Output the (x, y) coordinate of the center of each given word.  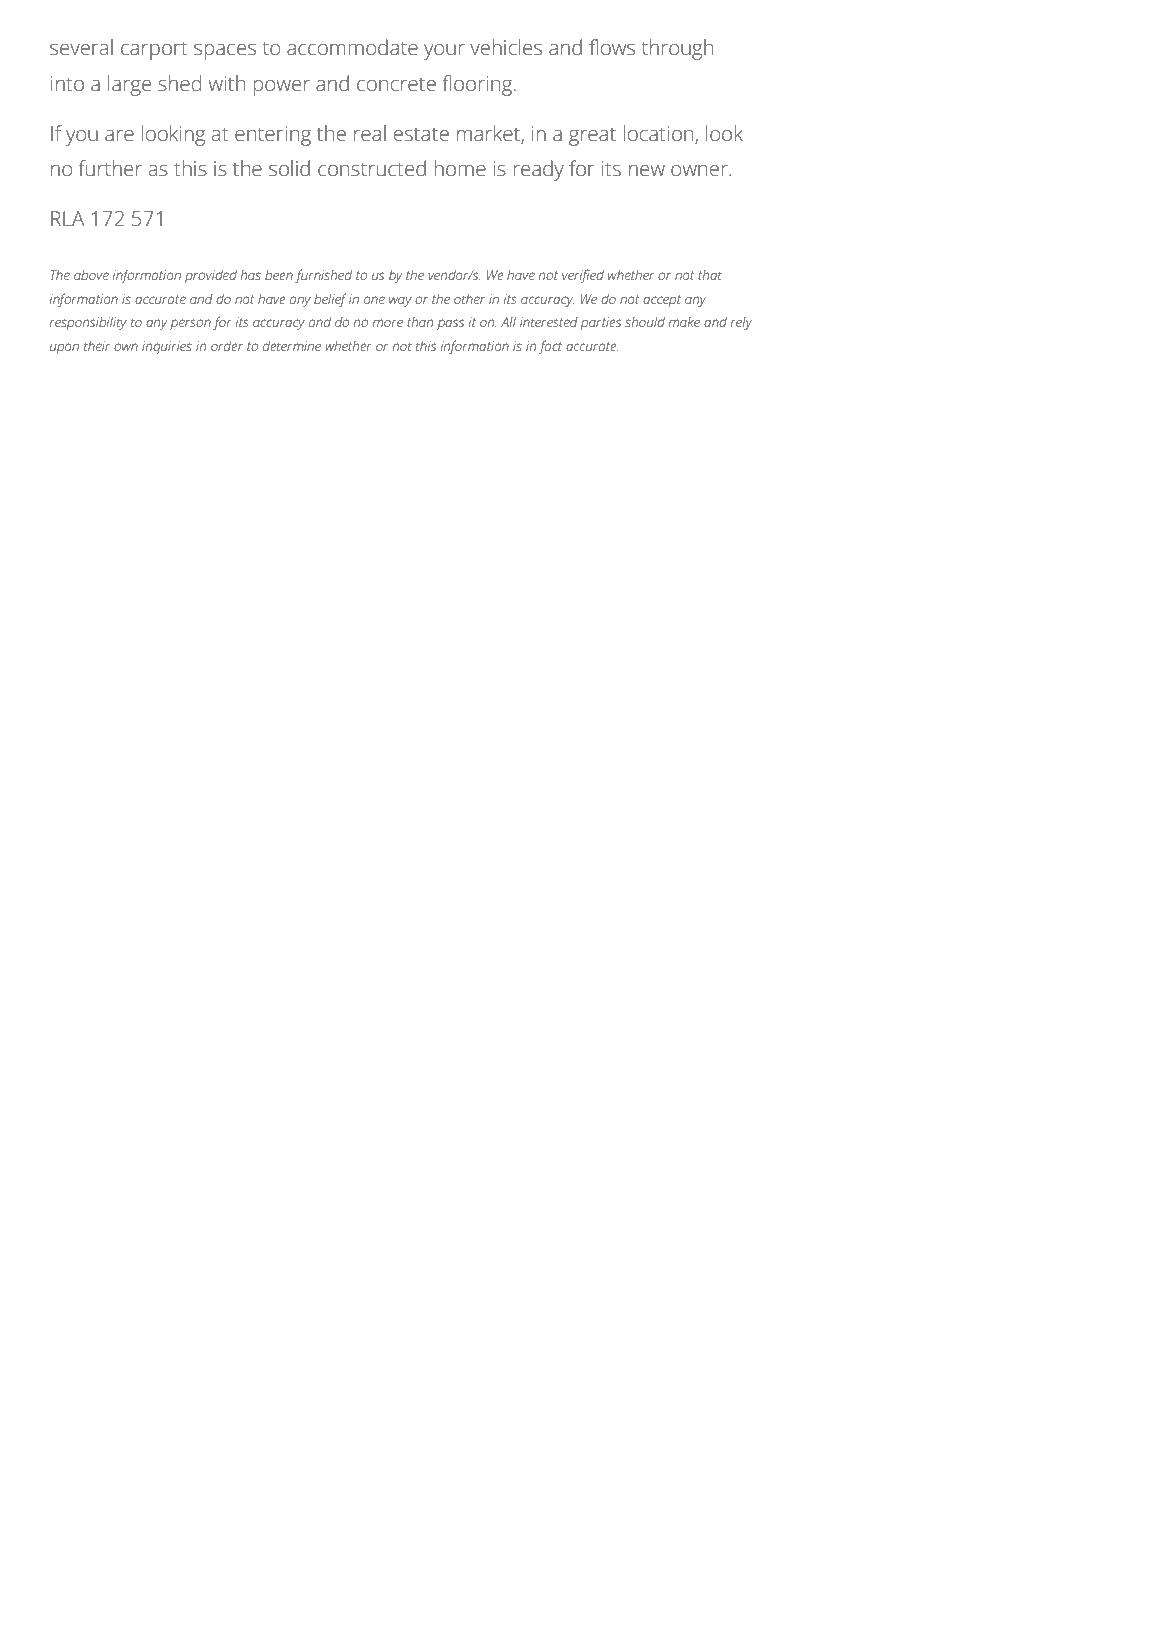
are (119, 136)
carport (154, 50)
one (374, 300)
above (91, 275)
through (677, 49)
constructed (372, 168)
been (279, 275)
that (710, 275)
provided (211, 276)
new (647, 171)
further (110, 168)
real (370, 133)
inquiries (167, 347)
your (444, 52)
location (659, 134)
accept (662, 301)
